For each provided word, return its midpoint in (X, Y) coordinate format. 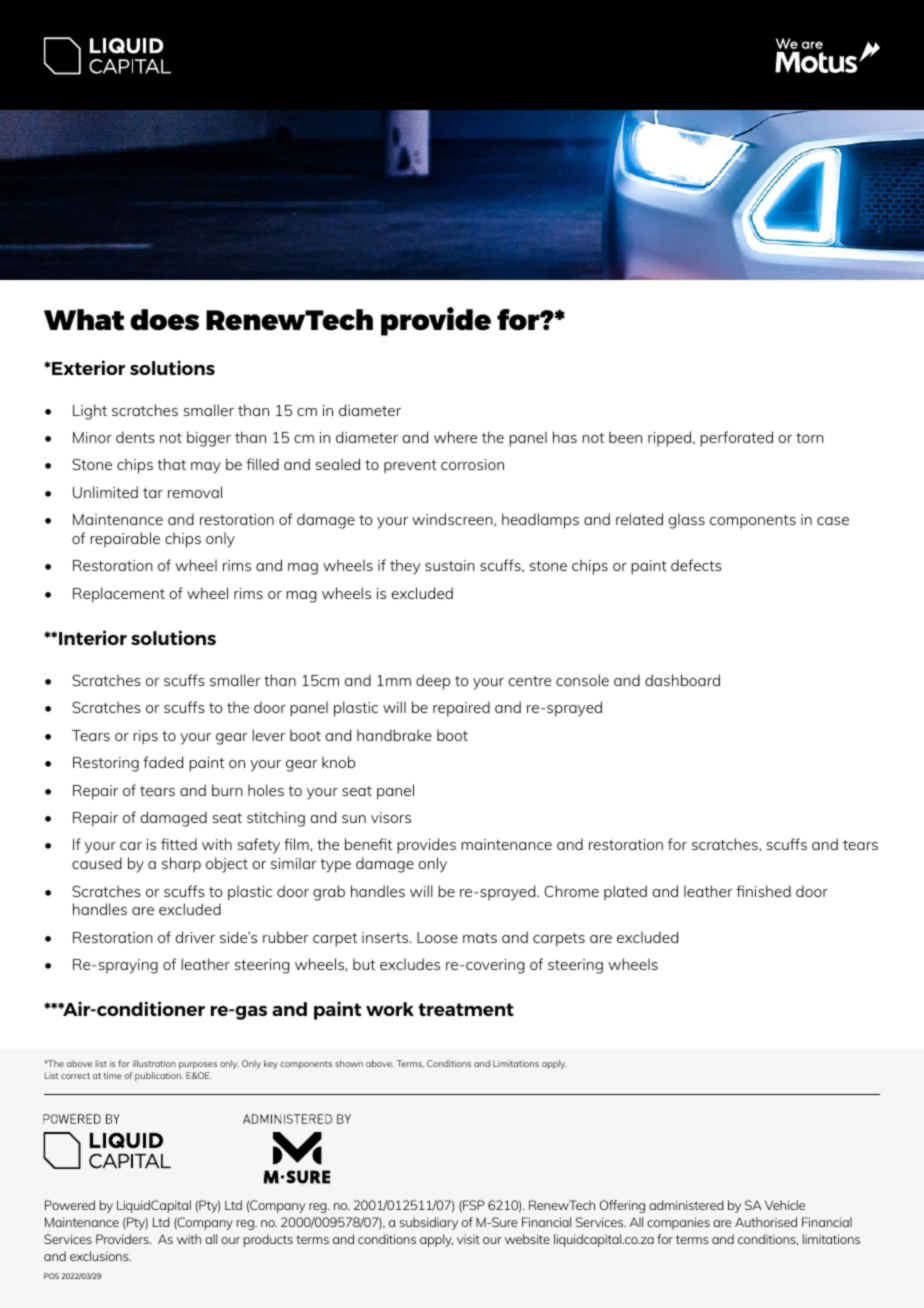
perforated (736, 439)
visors (391, 817)
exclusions (100, 1256)
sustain (450, 565)
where (455, 437)
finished (763, 891)
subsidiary (429, 1223)
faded (163, 762)
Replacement (119, 595)
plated (625, 892)
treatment (466, 1009)
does (164, 320)
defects (696, 565)
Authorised (766, 1222)
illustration (154, 1063)
